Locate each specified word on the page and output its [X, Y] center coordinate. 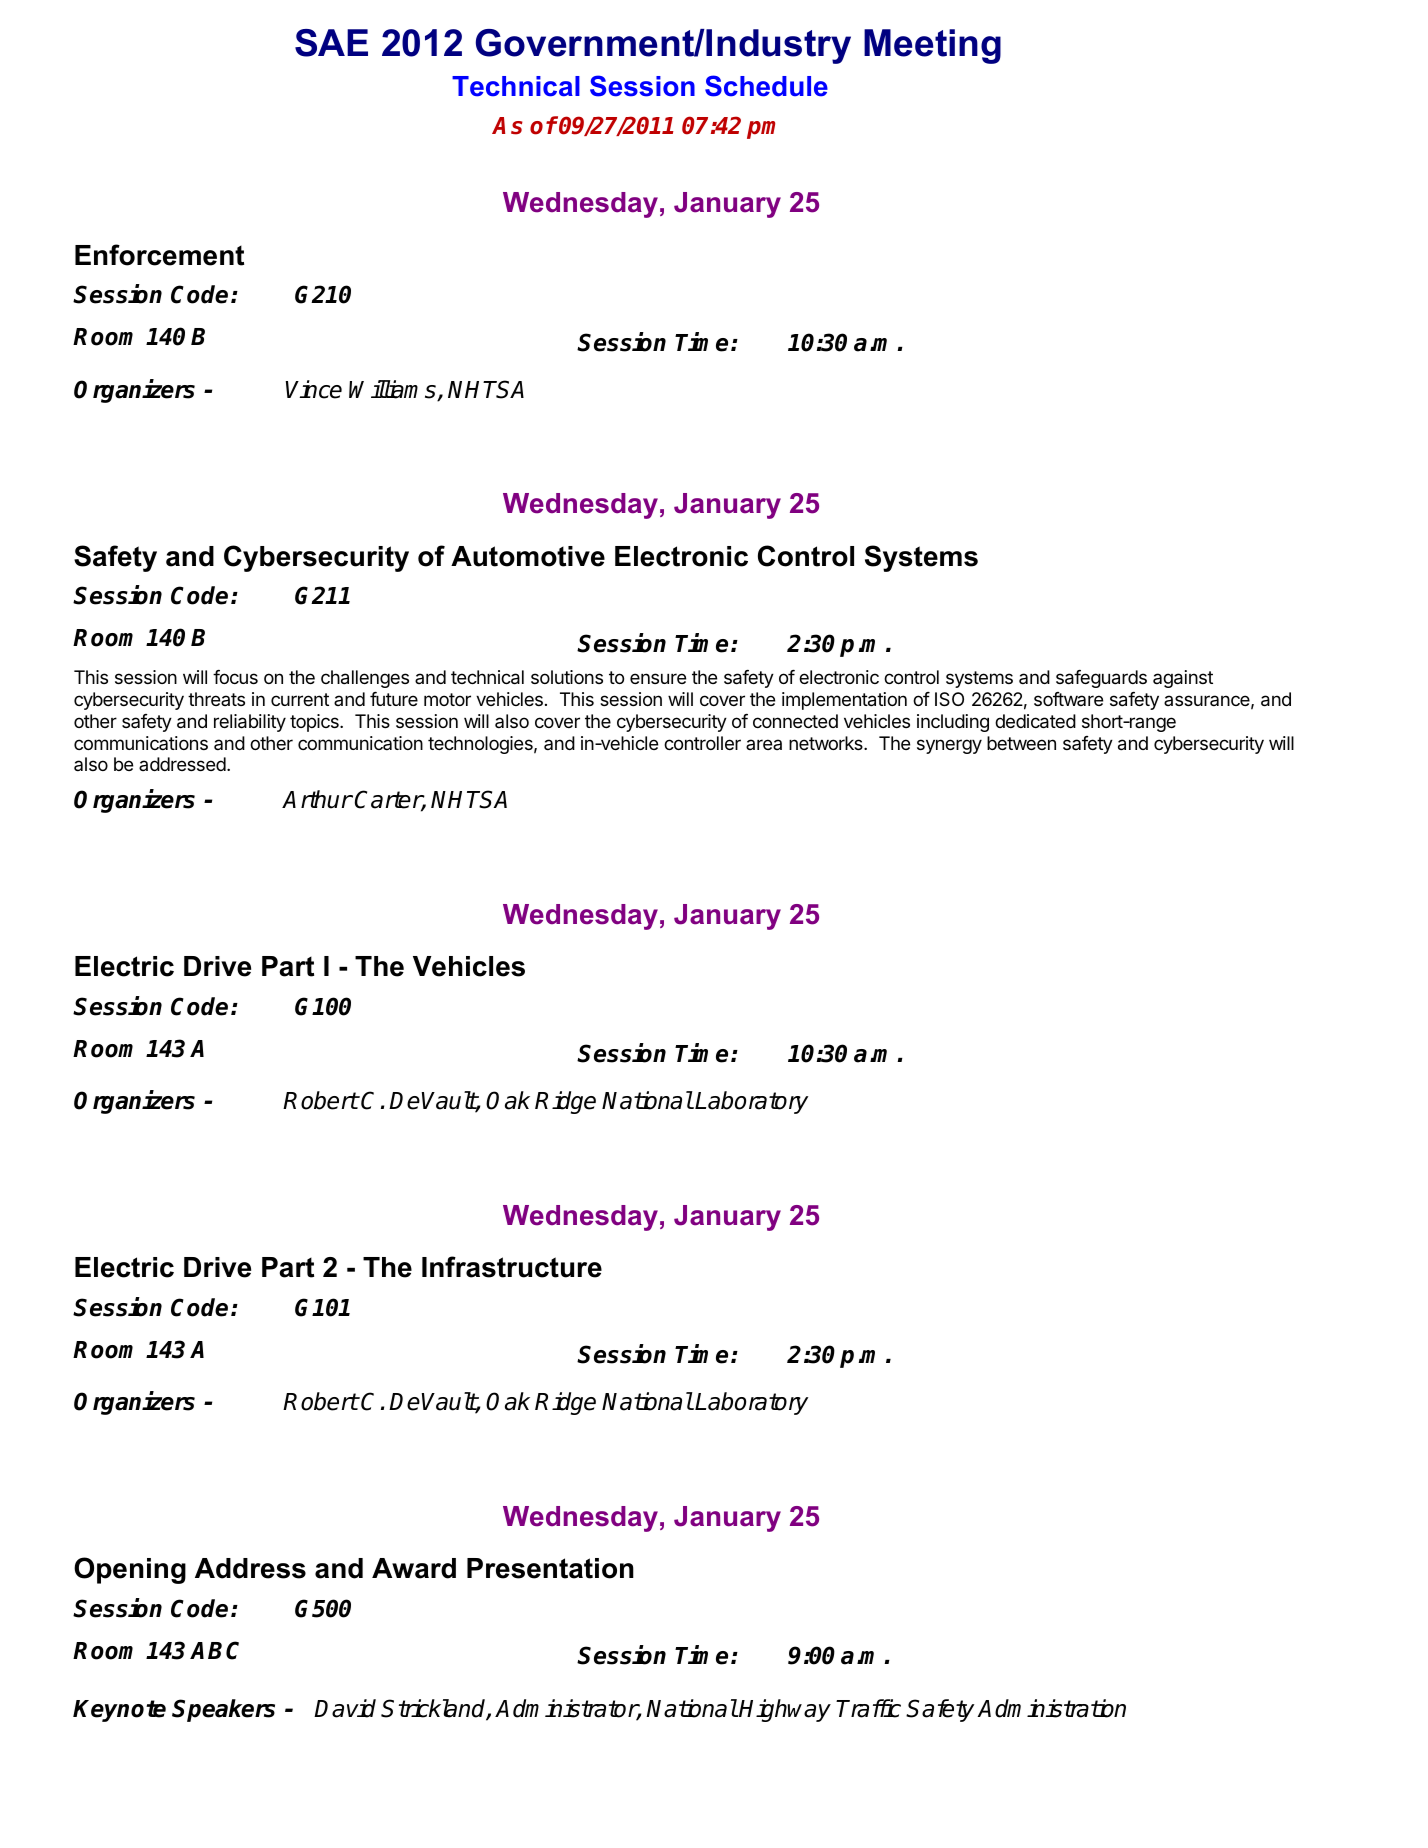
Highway [784, 1710]
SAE [331, 43]
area [764, 744]
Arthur [317, 799]
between [1021, 743]
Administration [1051, 1708]
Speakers [223, 1710]
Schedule [766, 86]
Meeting [932, 46]
